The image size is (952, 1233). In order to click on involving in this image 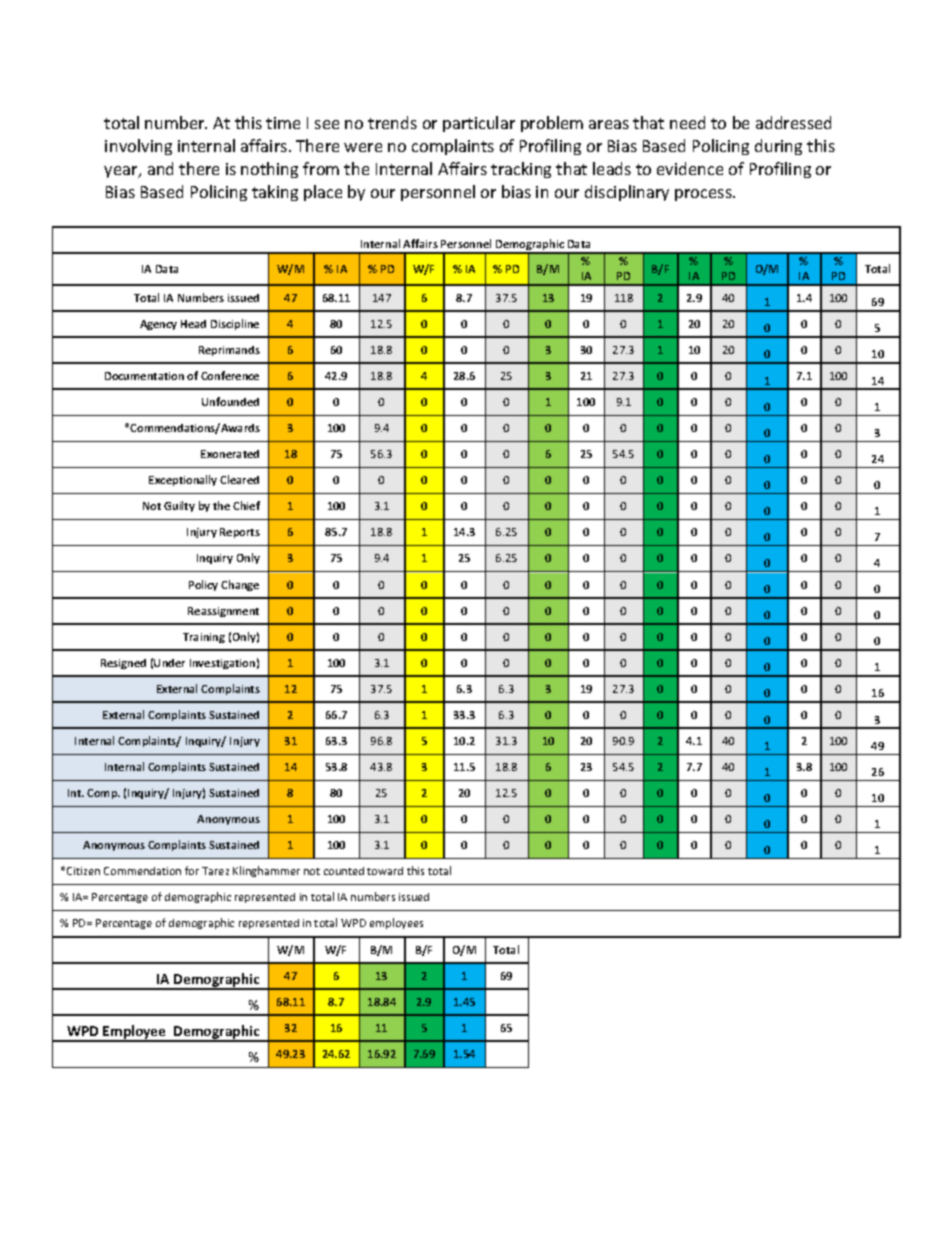, I will do `click(138, 147)`.
